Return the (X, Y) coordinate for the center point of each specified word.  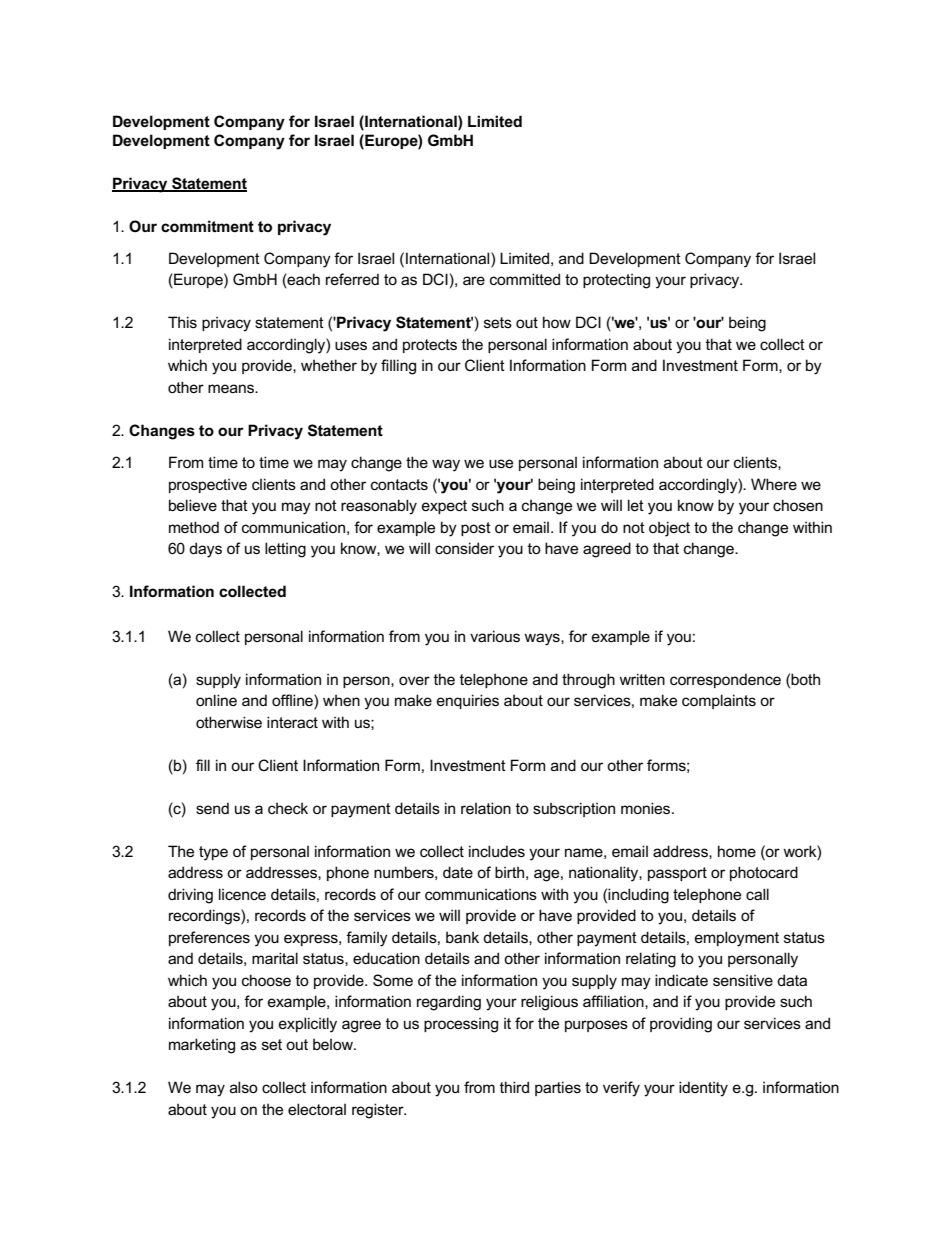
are (474, 280)
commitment (207, 226)
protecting (616, 281)
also (244, 1087)
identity (703, 1089)
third (514, 1087)
